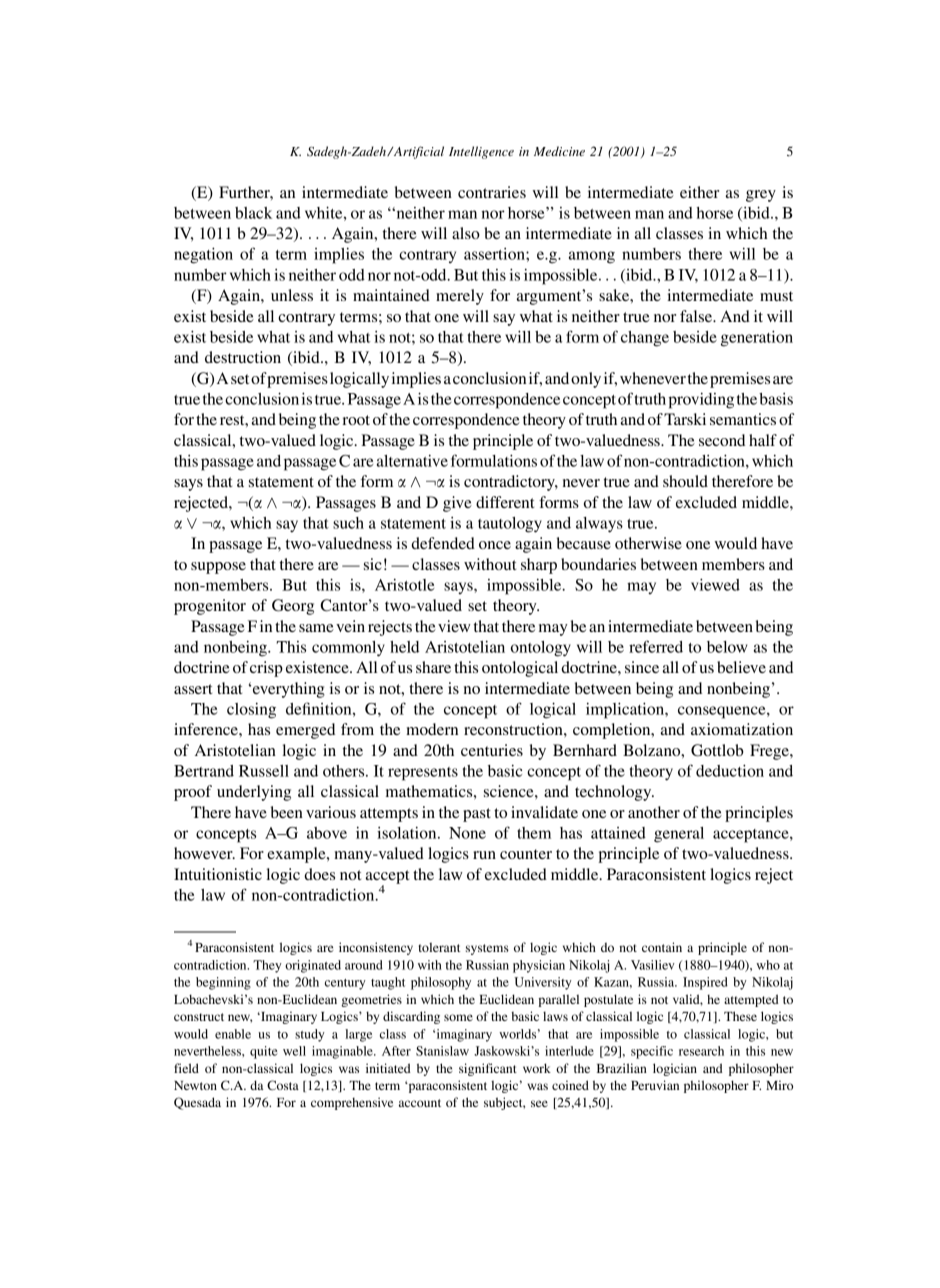 This screenshot has width=940, height=1288. Describe the element at coordinates (481, 152) in the screenshot. I see `Intelligence` at that location.
